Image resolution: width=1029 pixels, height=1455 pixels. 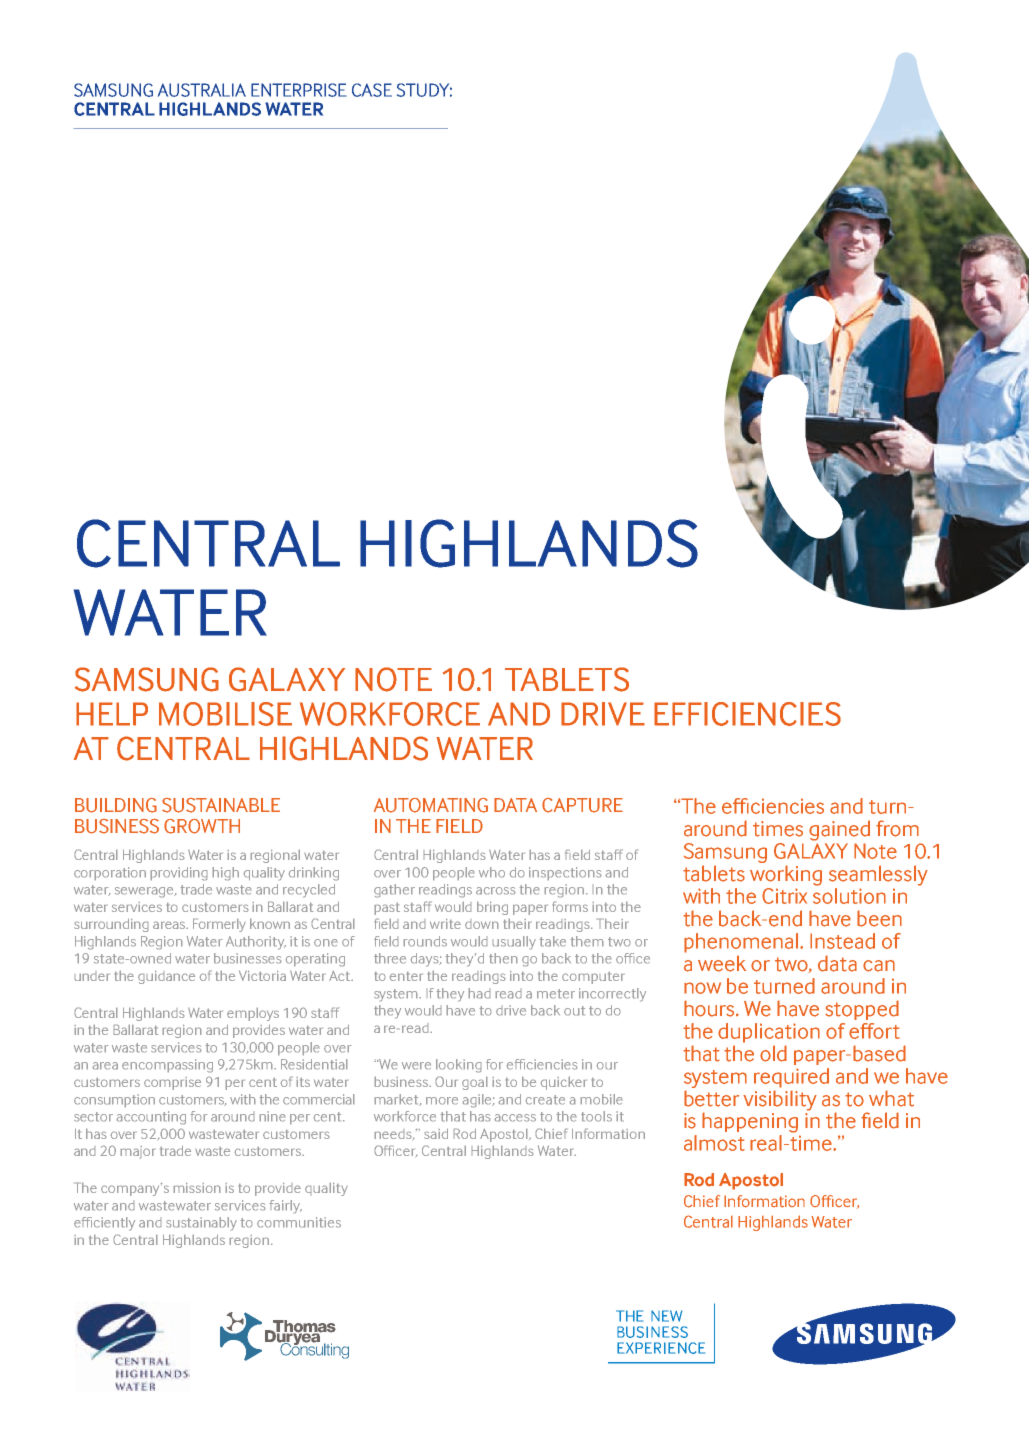 I want to click on mission, so click(x=197, y=1187).
